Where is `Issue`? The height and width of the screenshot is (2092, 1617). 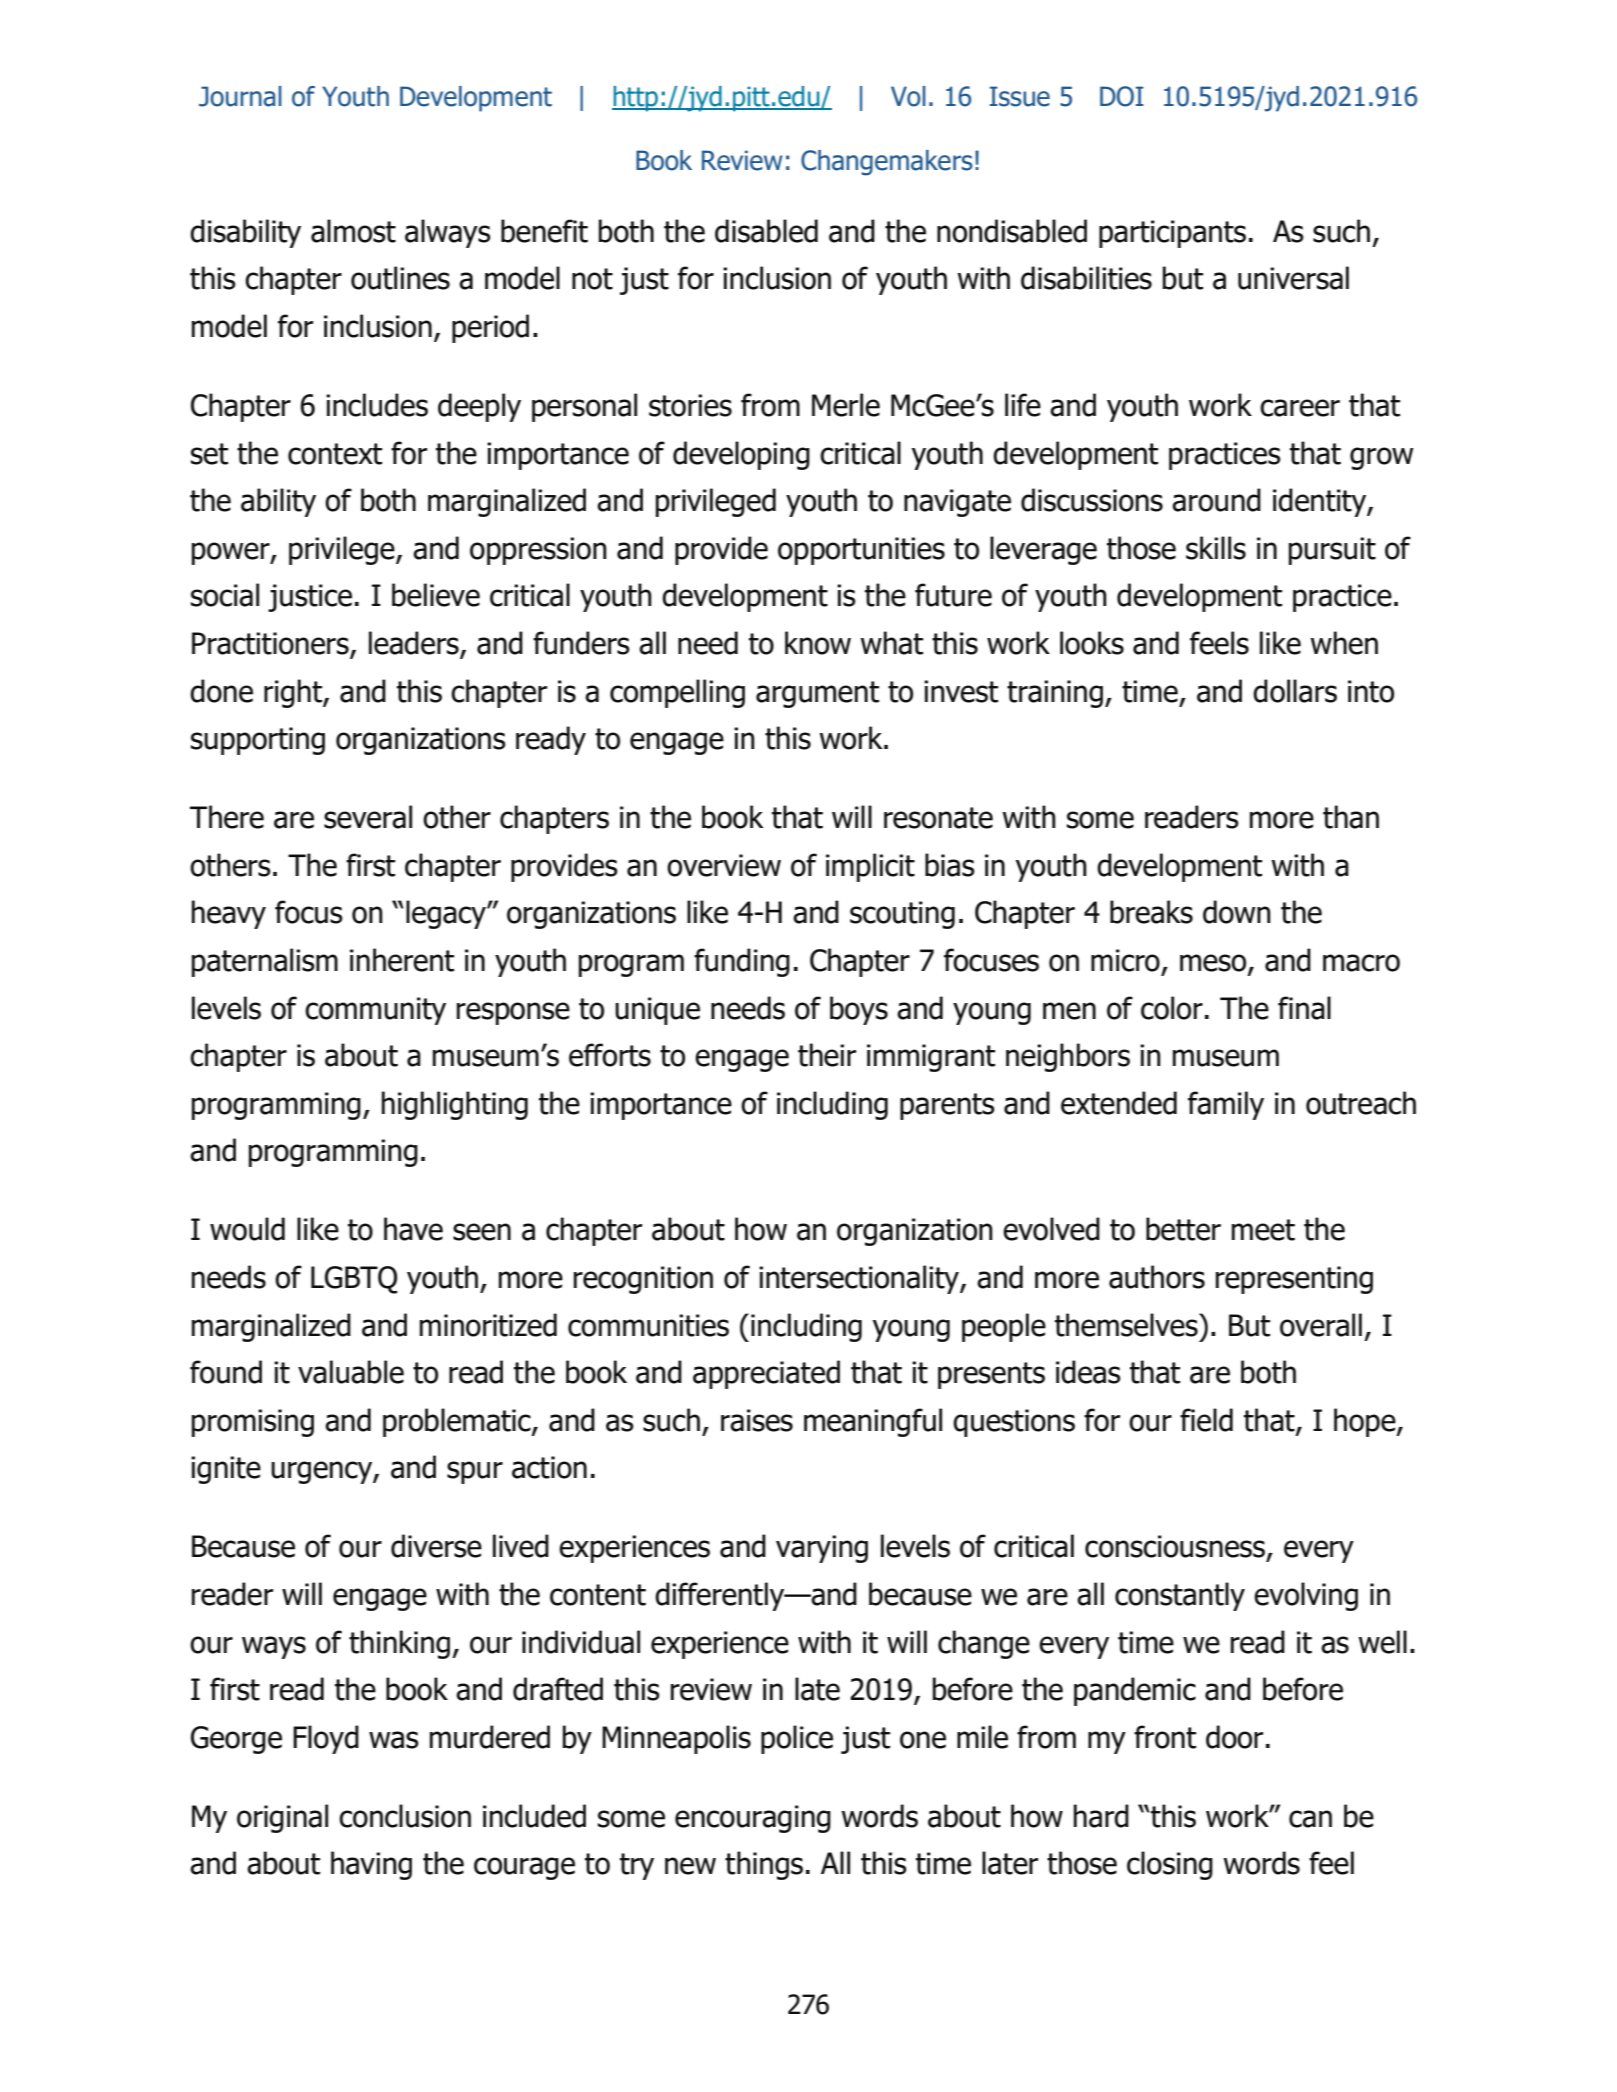 Issue is located at coordinates (1020, 96).
